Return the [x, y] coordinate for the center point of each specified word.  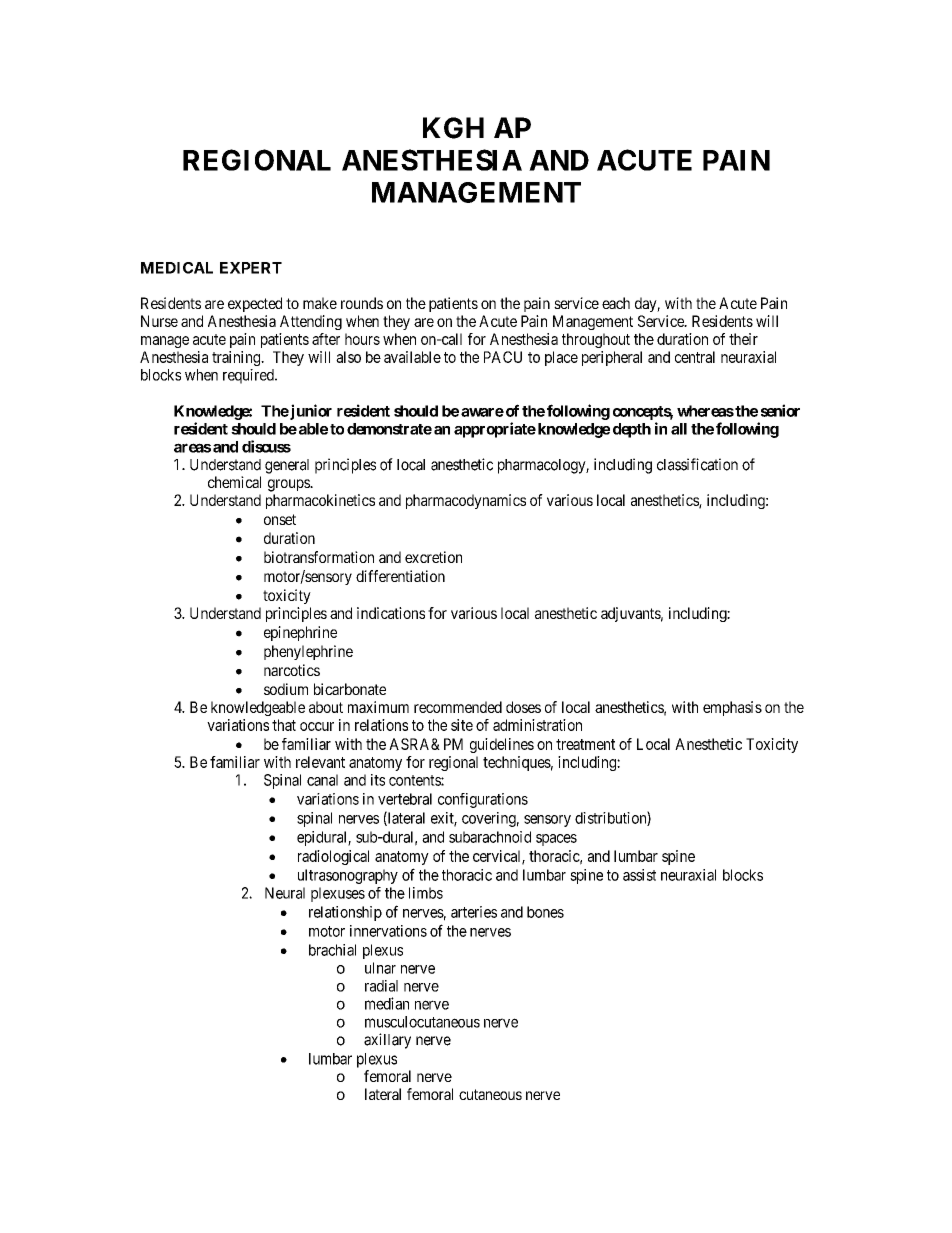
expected [255, 304]
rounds [362, 303]
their [743, 339]
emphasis [732, 708]
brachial [332, 950]
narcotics [292, 670]
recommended [458, 707]
